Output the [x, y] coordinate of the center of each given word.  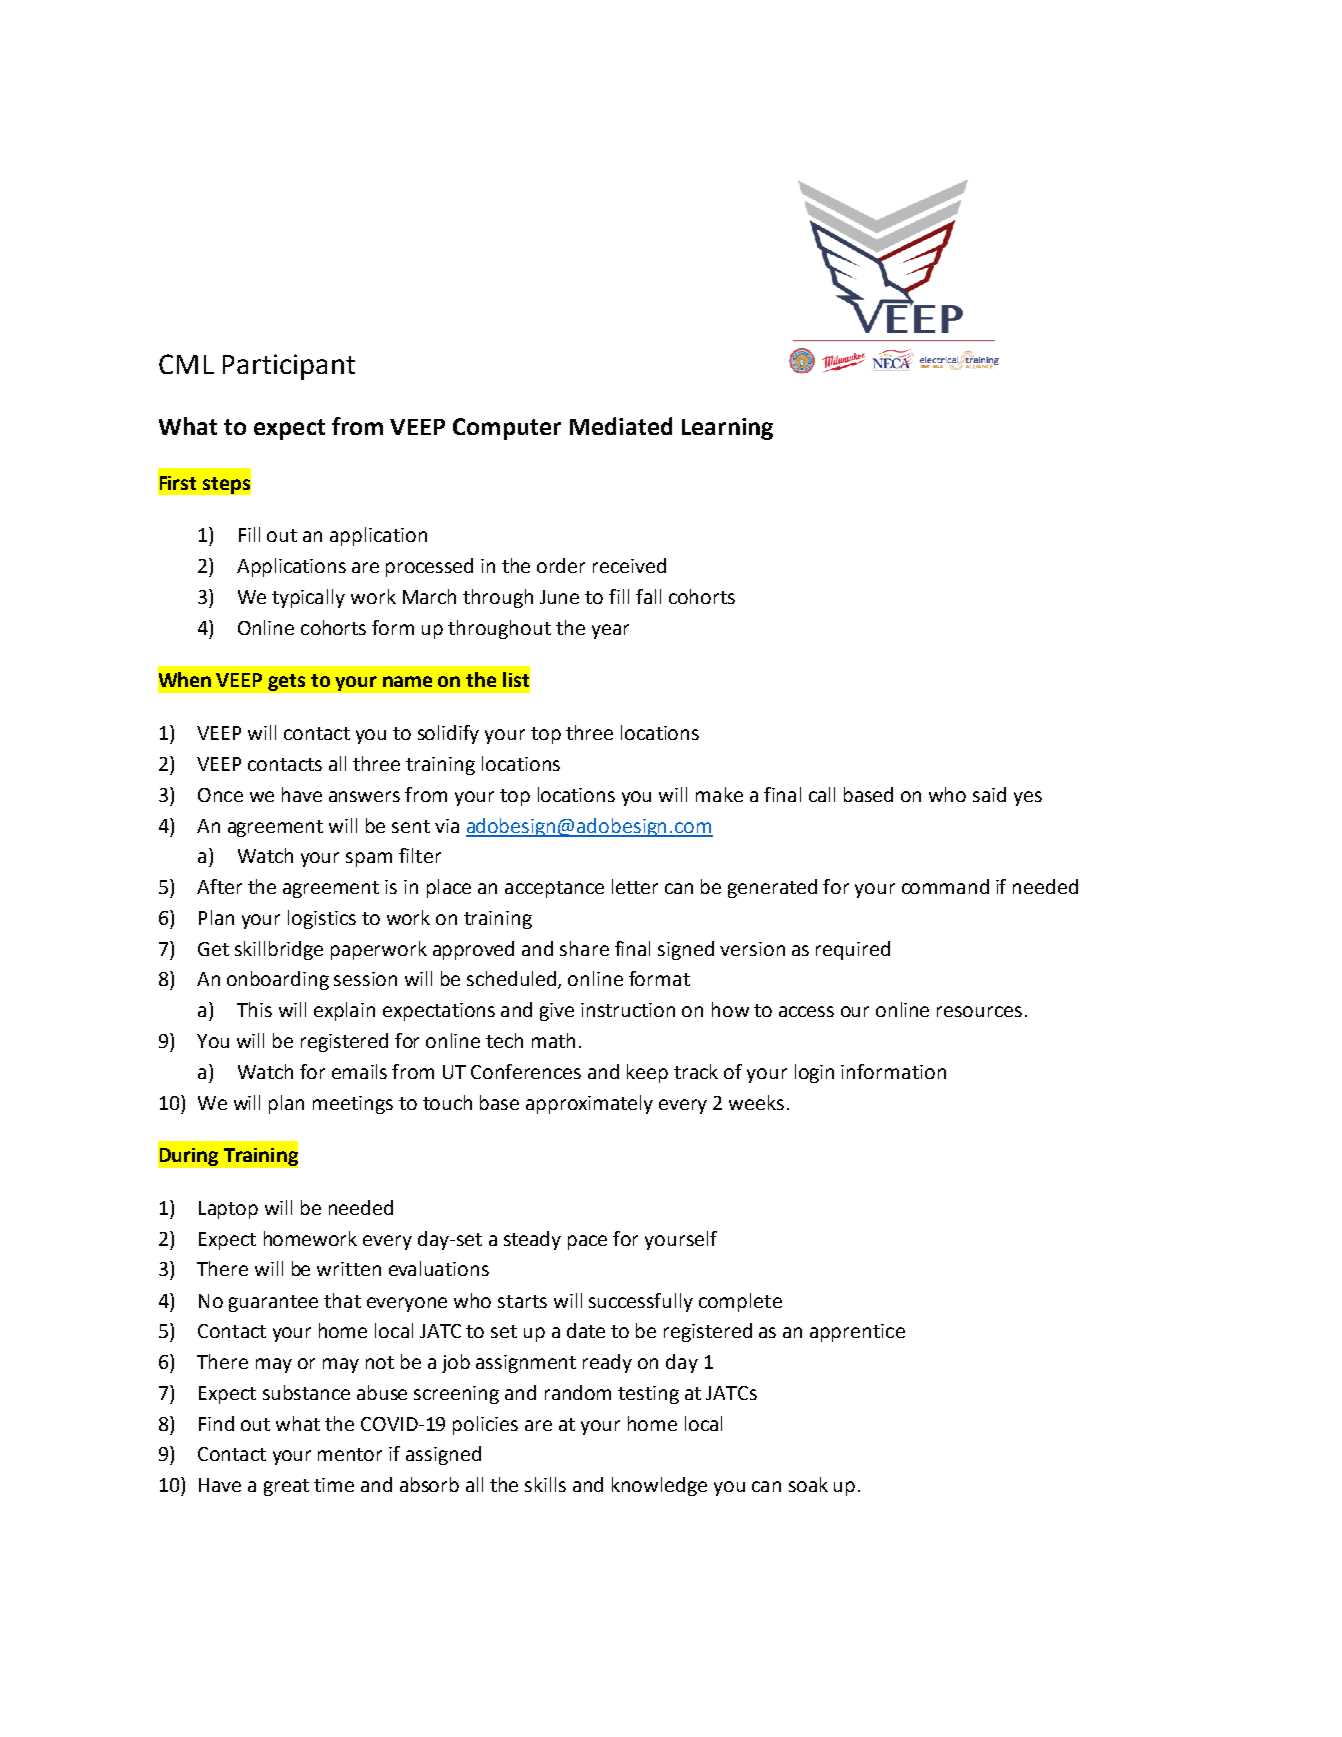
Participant [289, 367]
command [945, 886]
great [286, 1487]
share [584, 948]
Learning [727, 429]
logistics [322, 919]
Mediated [621, 426]
